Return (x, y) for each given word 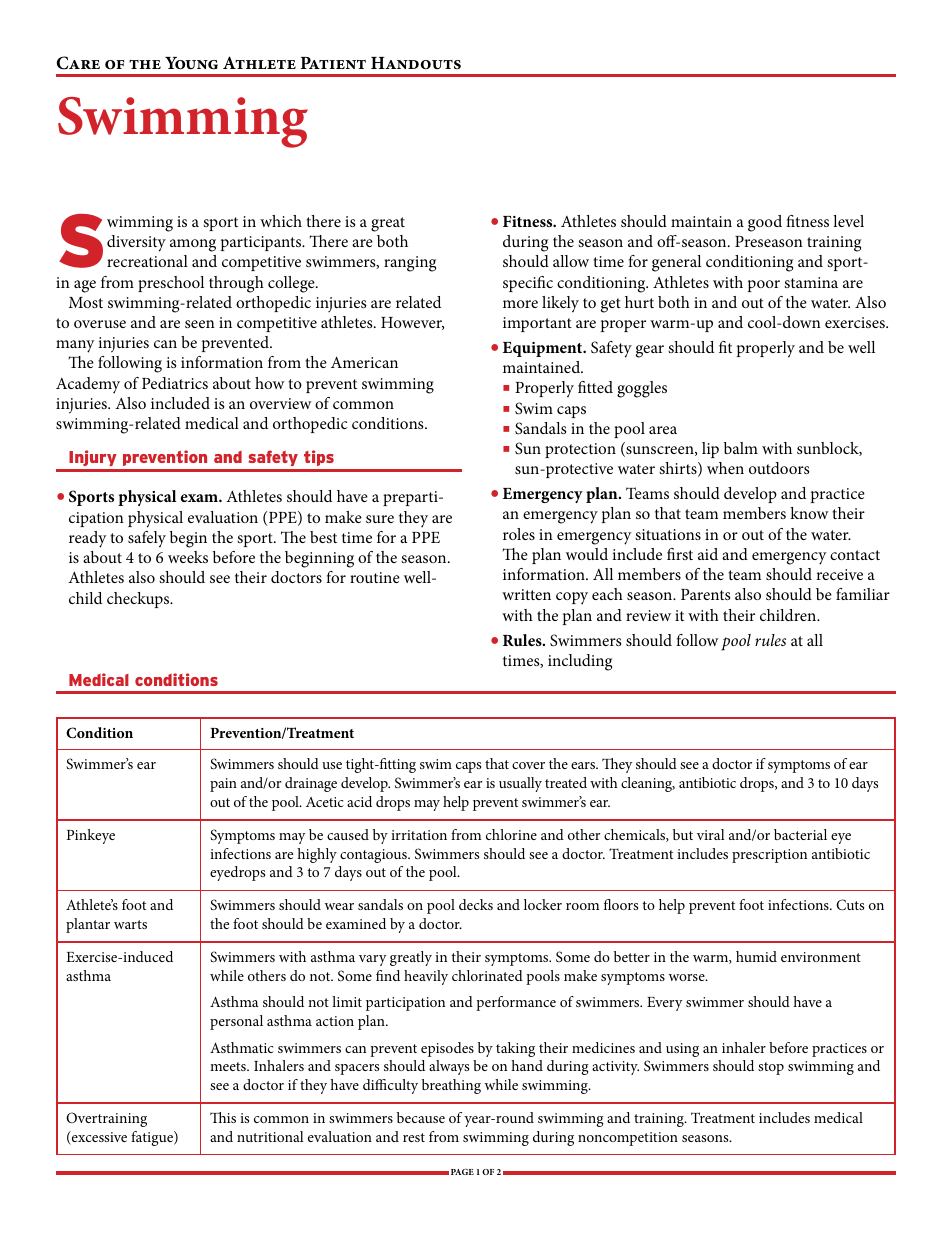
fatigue (153, 1138)
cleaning (648, 784)
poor (764, 286)
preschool (171, 284)
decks (476, 904)
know (809, 513)
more (520, 304)
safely (147, 539)
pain (223, 785)
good (765, 223)
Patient (333, 63)
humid (756, 956)
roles (519, 534)
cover (528, 765)
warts (130, 924)
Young (191, 63)
